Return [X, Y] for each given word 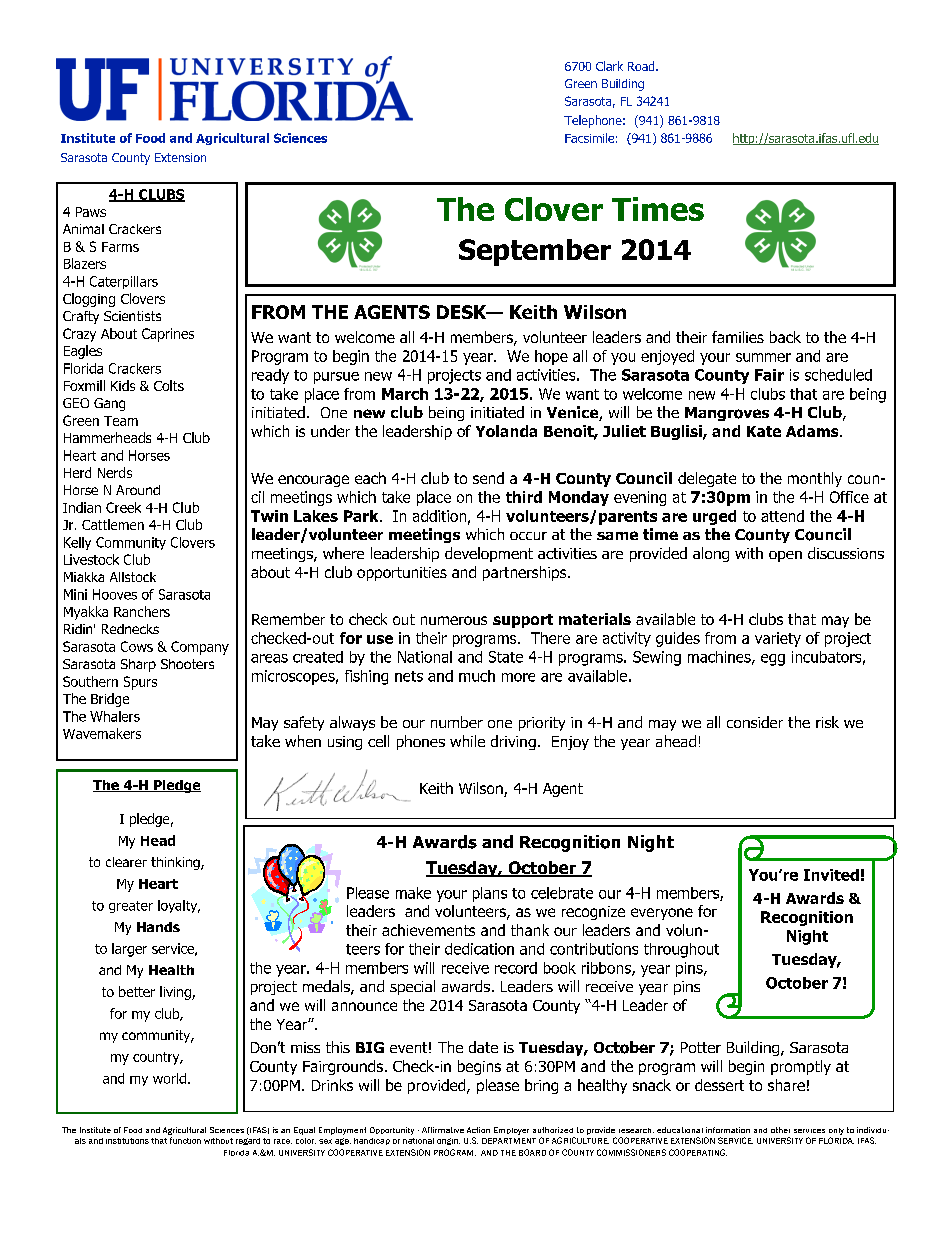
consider [755, 722]
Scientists [132, 316]
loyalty [179, 906]
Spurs [140, 683]
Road [642, 66]
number [457, 722]
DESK [463, 312]
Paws [91, 212]
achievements [428, 930]
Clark [609, 66]
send [488, 478]
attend [782, 516]
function [185, 1140]
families [738, 337]
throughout [681, 950]
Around [138, 490]
